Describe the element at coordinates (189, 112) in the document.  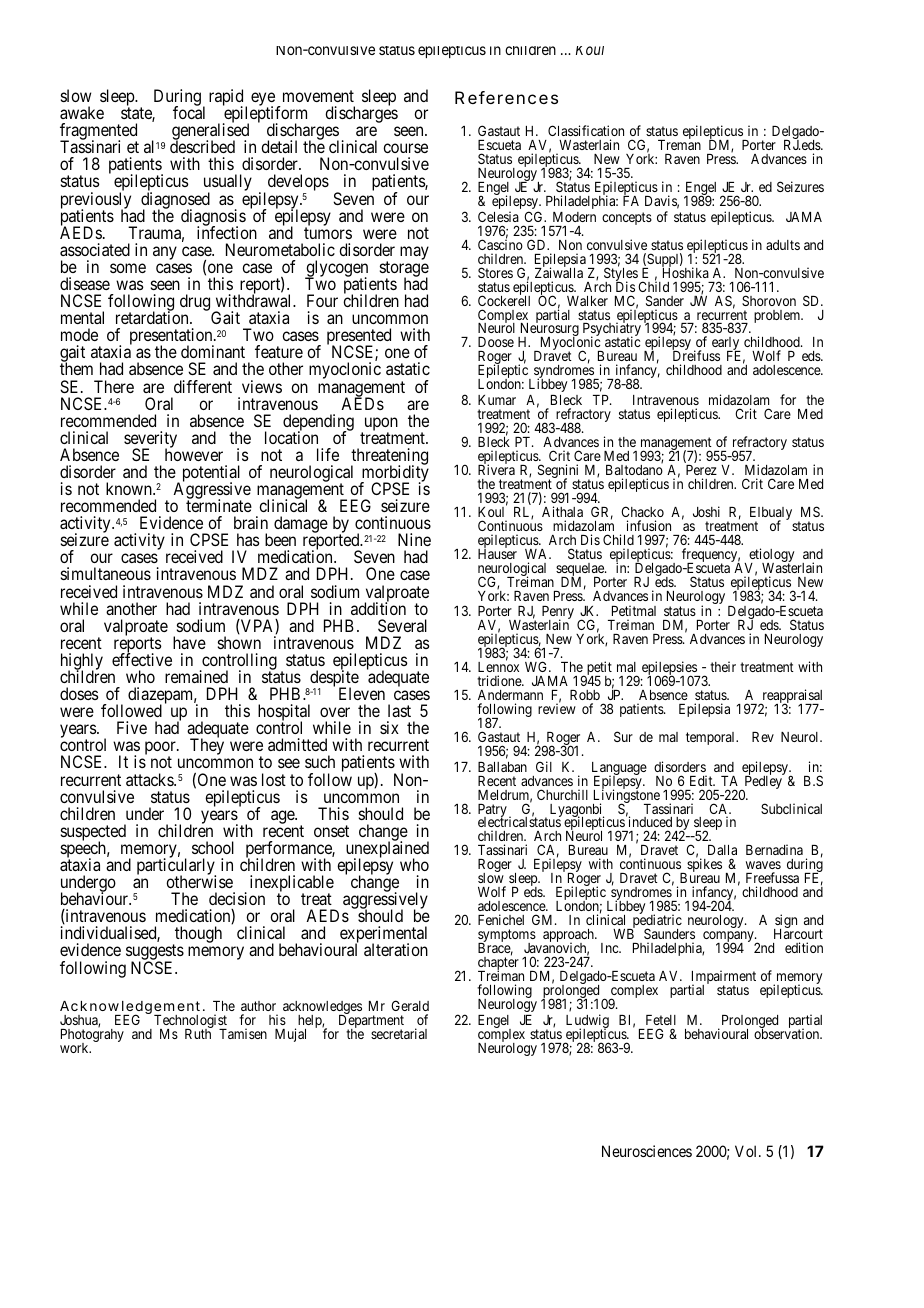
I see `focal` at that location.
